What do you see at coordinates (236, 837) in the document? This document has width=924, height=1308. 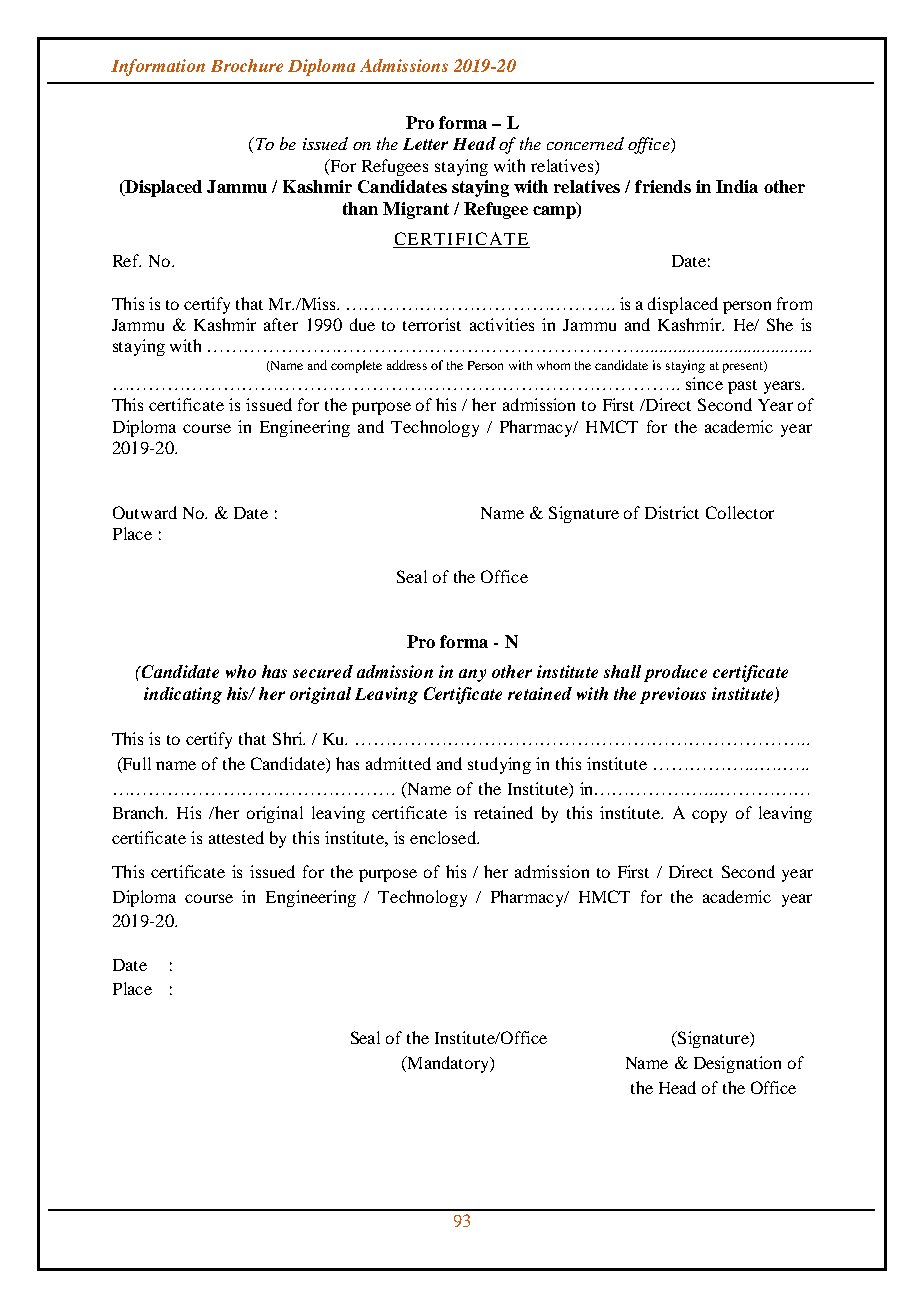 I see `attested` at bounding box center [236, 837].
